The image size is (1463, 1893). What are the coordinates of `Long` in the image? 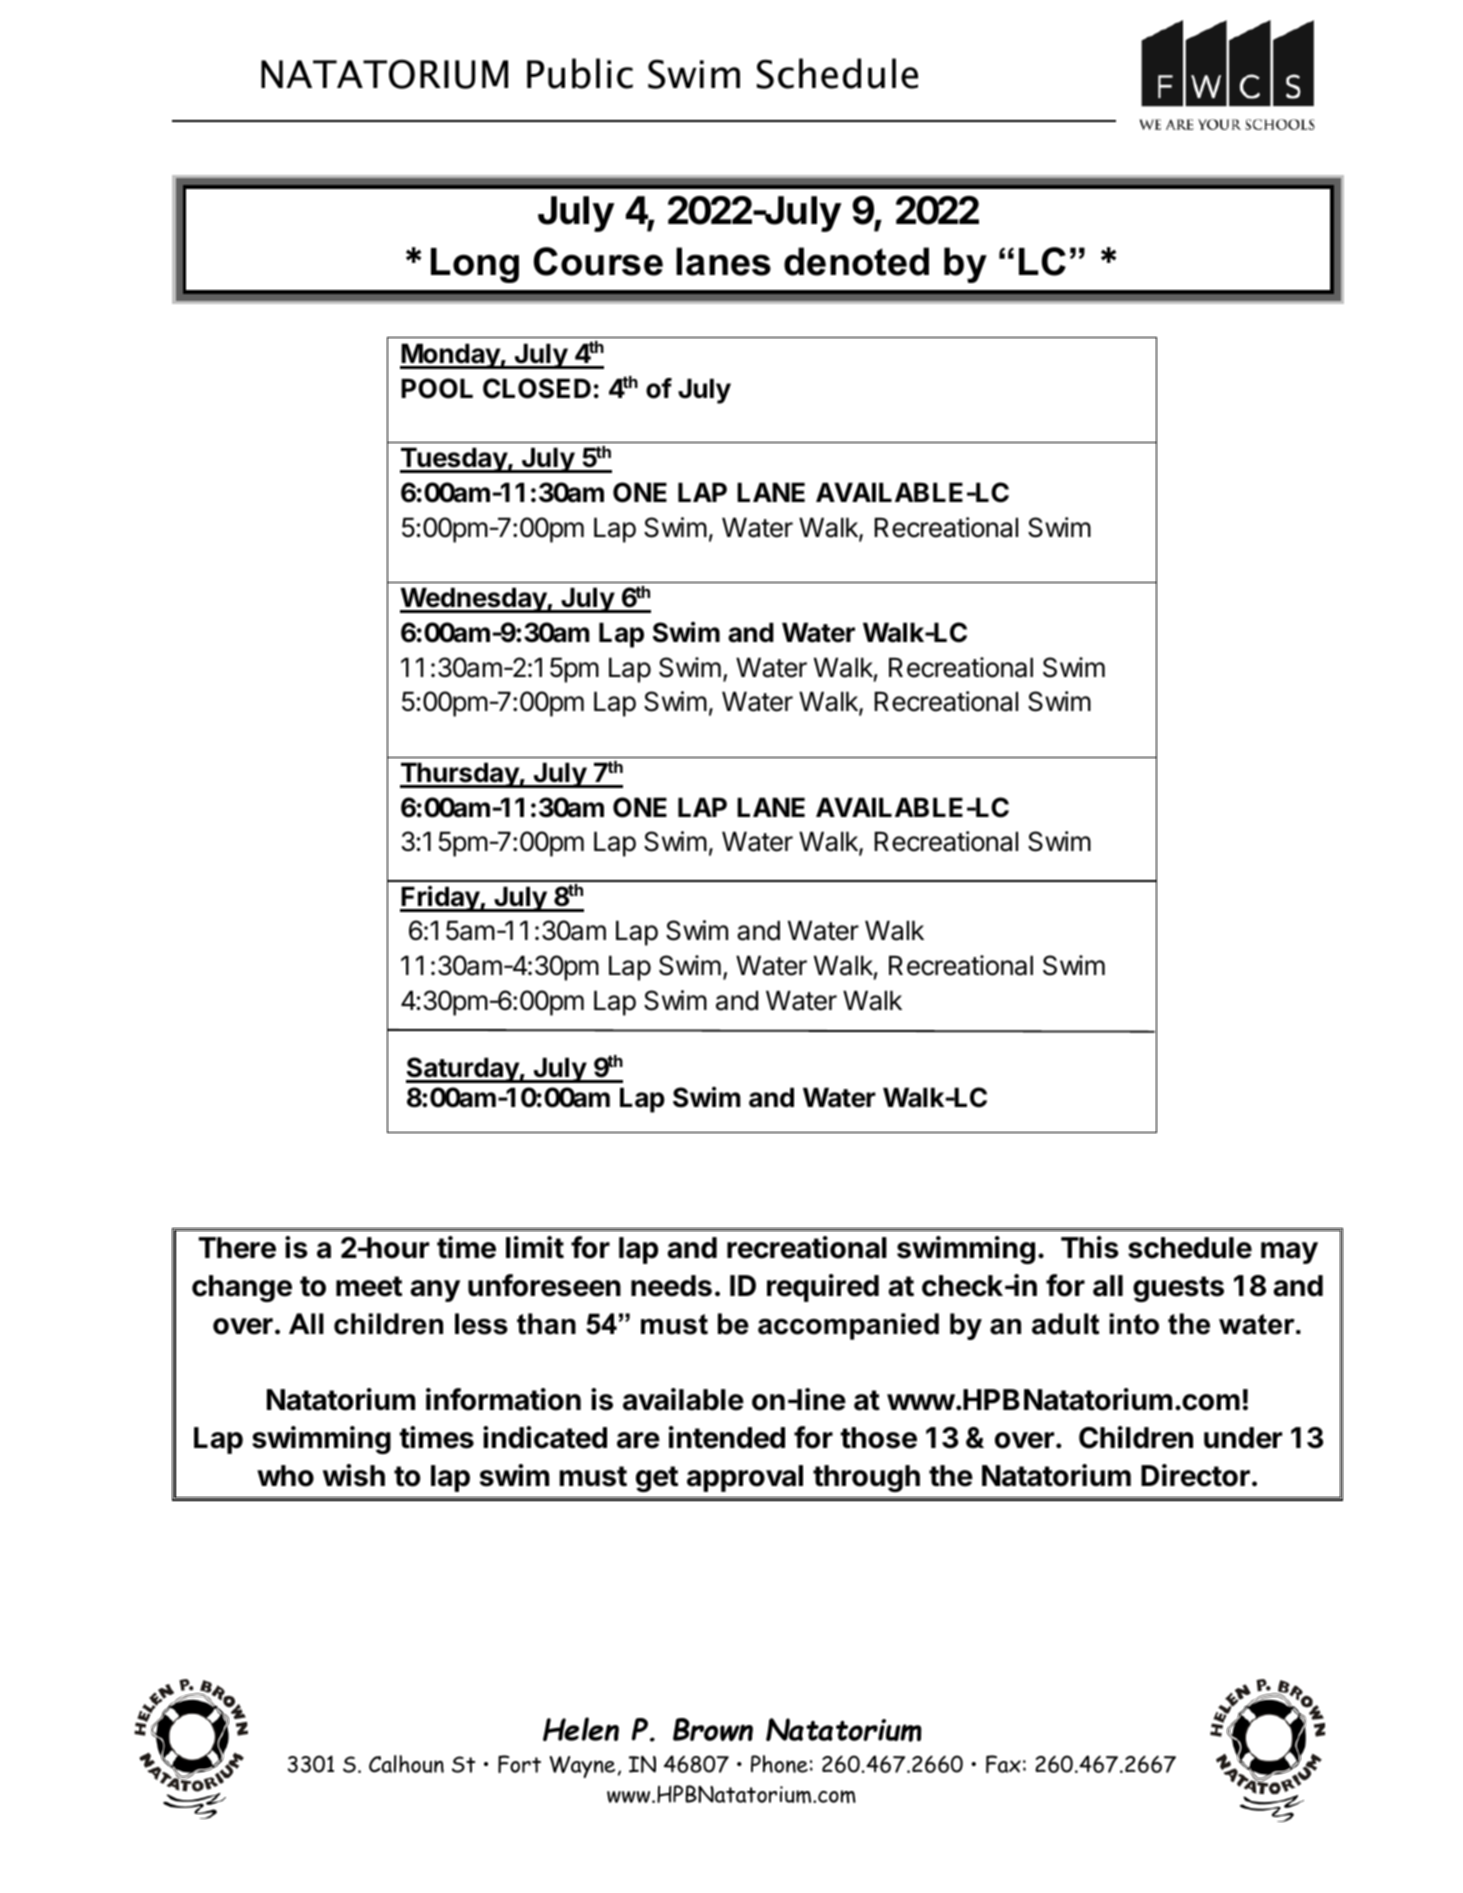 It's located at (475, 265).
